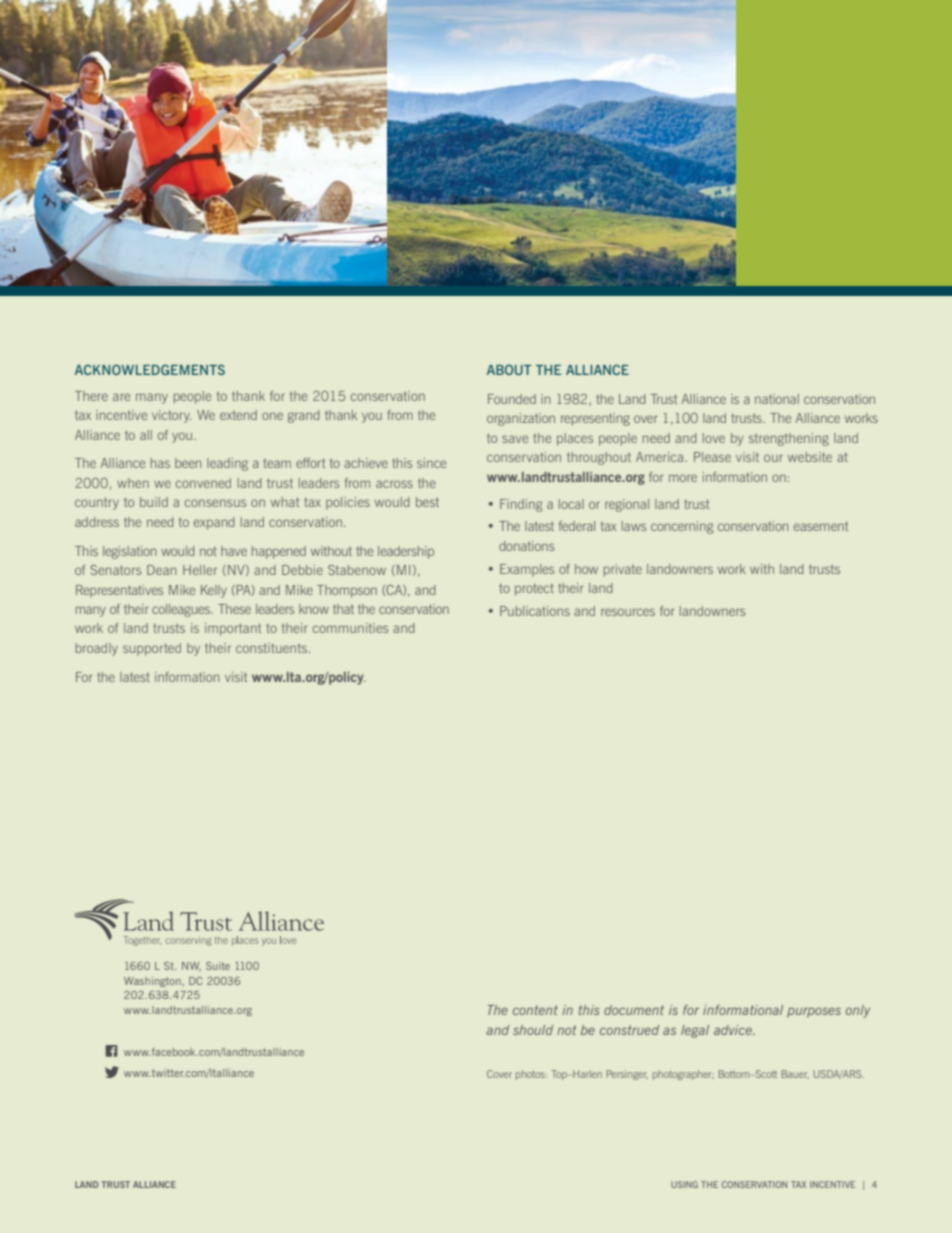 The image size is (952, 1233). Describe the element at coordinates (527, 570) in the image. I see `Examples` at that location.
